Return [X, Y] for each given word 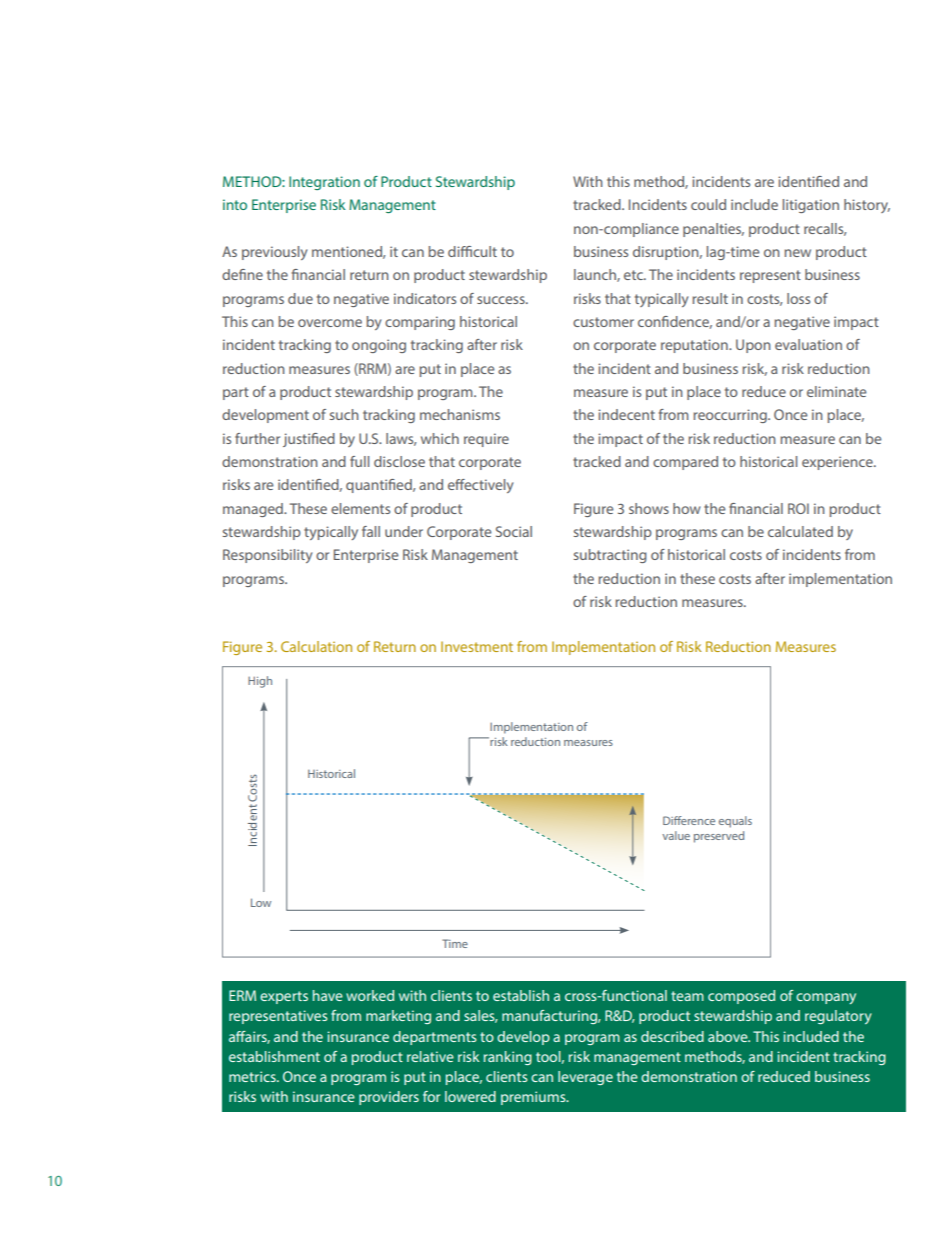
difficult [472, 251]
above [729, 1036]
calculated [800, 531]
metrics [253, 1076]
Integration [324, 183]
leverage [585, 1078]
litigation [811, 206]
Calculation [316, 646]
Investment [477, 646]
